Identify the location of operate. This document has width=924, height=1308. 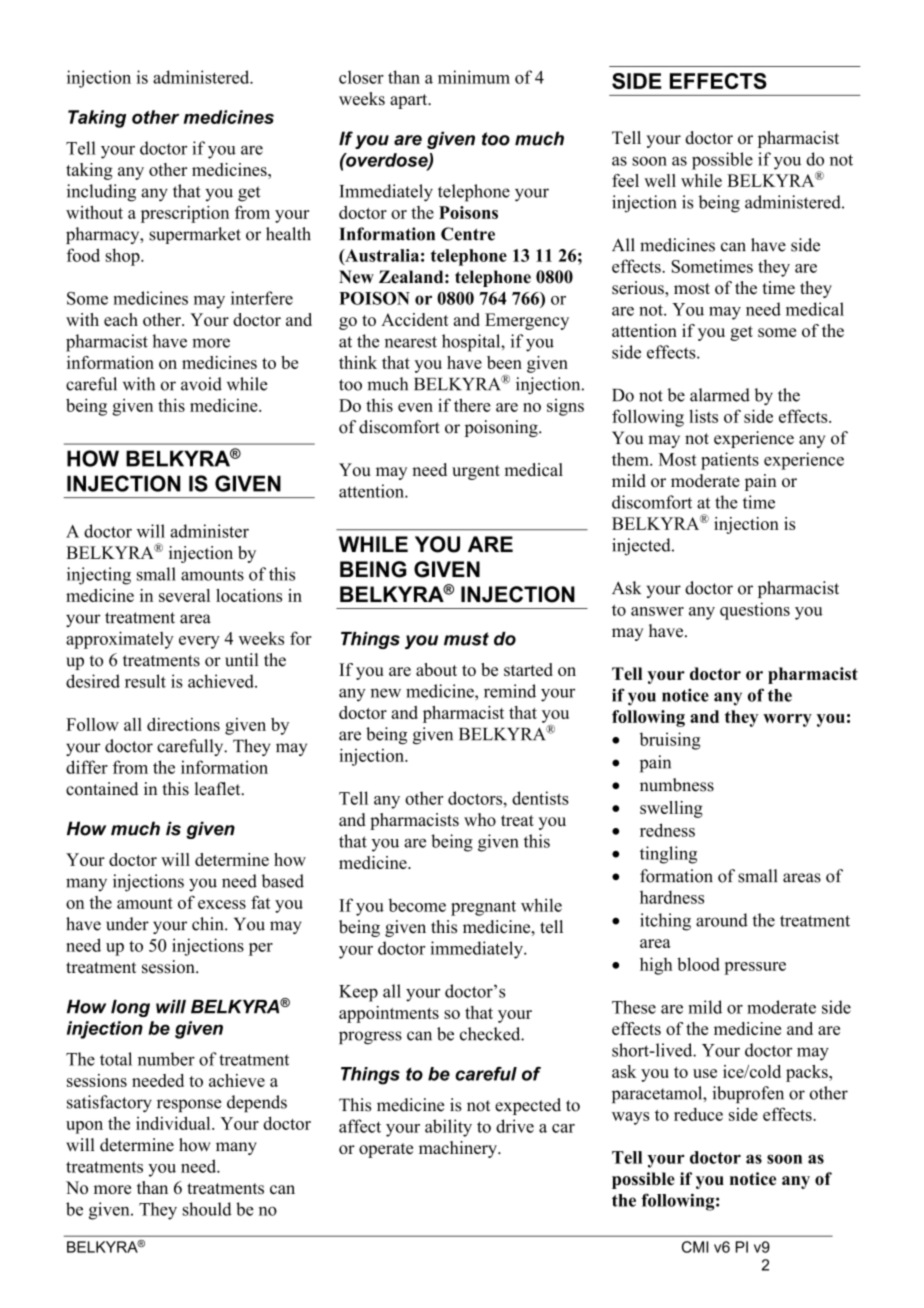
(386, 1150).
